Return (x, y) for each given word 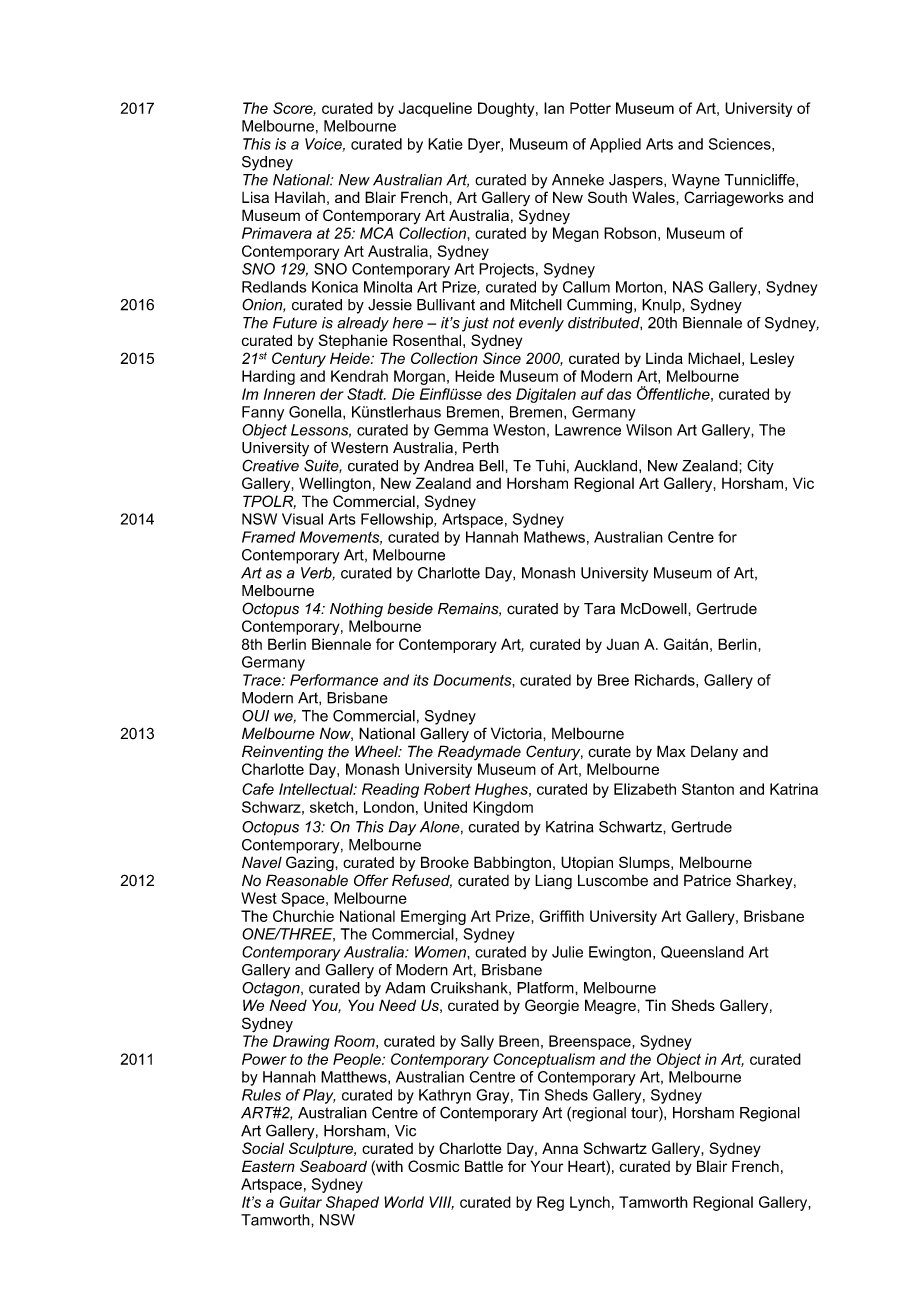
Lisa (255, 197)
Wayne (696, 181)
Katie (445, 144)
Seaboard (333, 1166)
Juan (622, 644)
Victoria (517, 733)
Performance (334, 680)
